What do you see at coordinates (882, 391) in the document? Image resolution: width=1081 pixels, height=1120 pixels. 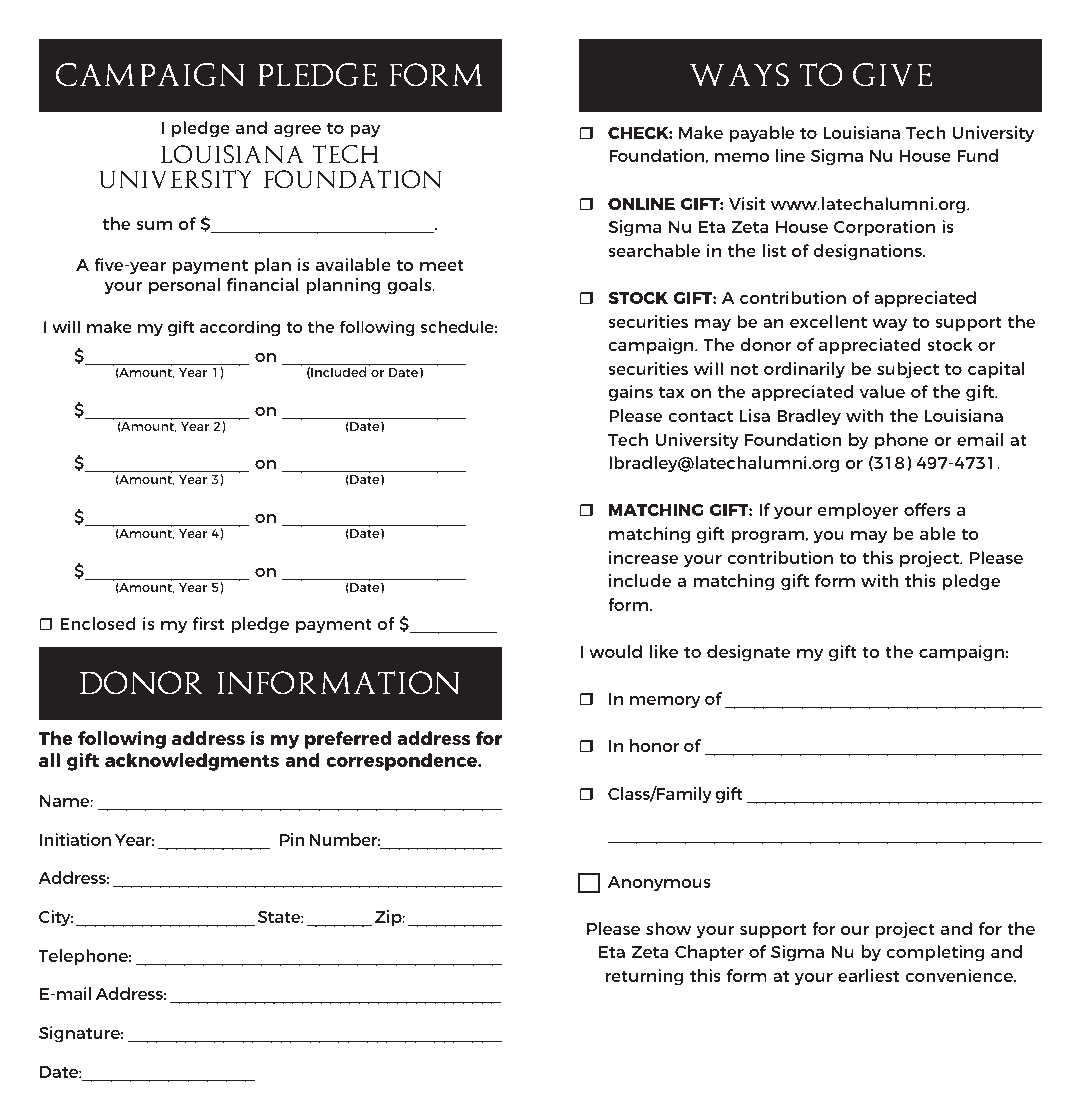 I see `value` at bounding box center [882, 391].
